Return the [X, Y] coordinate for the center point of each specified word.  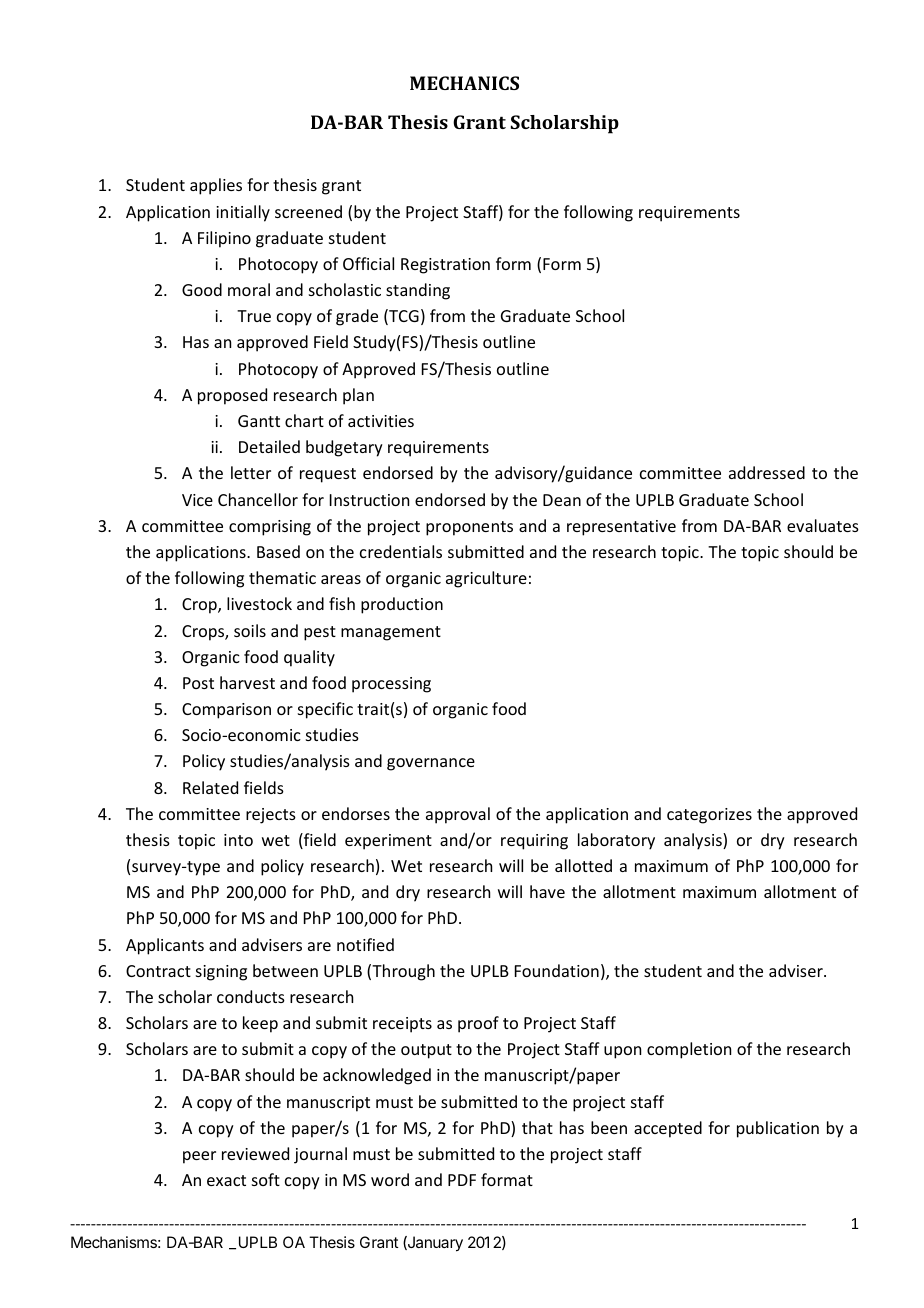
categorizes [709, 816]
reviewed [255, 1153]
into [238, 840]
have [547, 891]
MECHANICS [464, 83]
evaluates [823, 525]
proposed [232, 396]
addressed [767, 472]
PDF [462, 1180]
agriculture [486, 579]
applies [216, 186]
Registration [445, 266]
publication [778, 1129]
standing [418, 291]
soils [250, 630]
